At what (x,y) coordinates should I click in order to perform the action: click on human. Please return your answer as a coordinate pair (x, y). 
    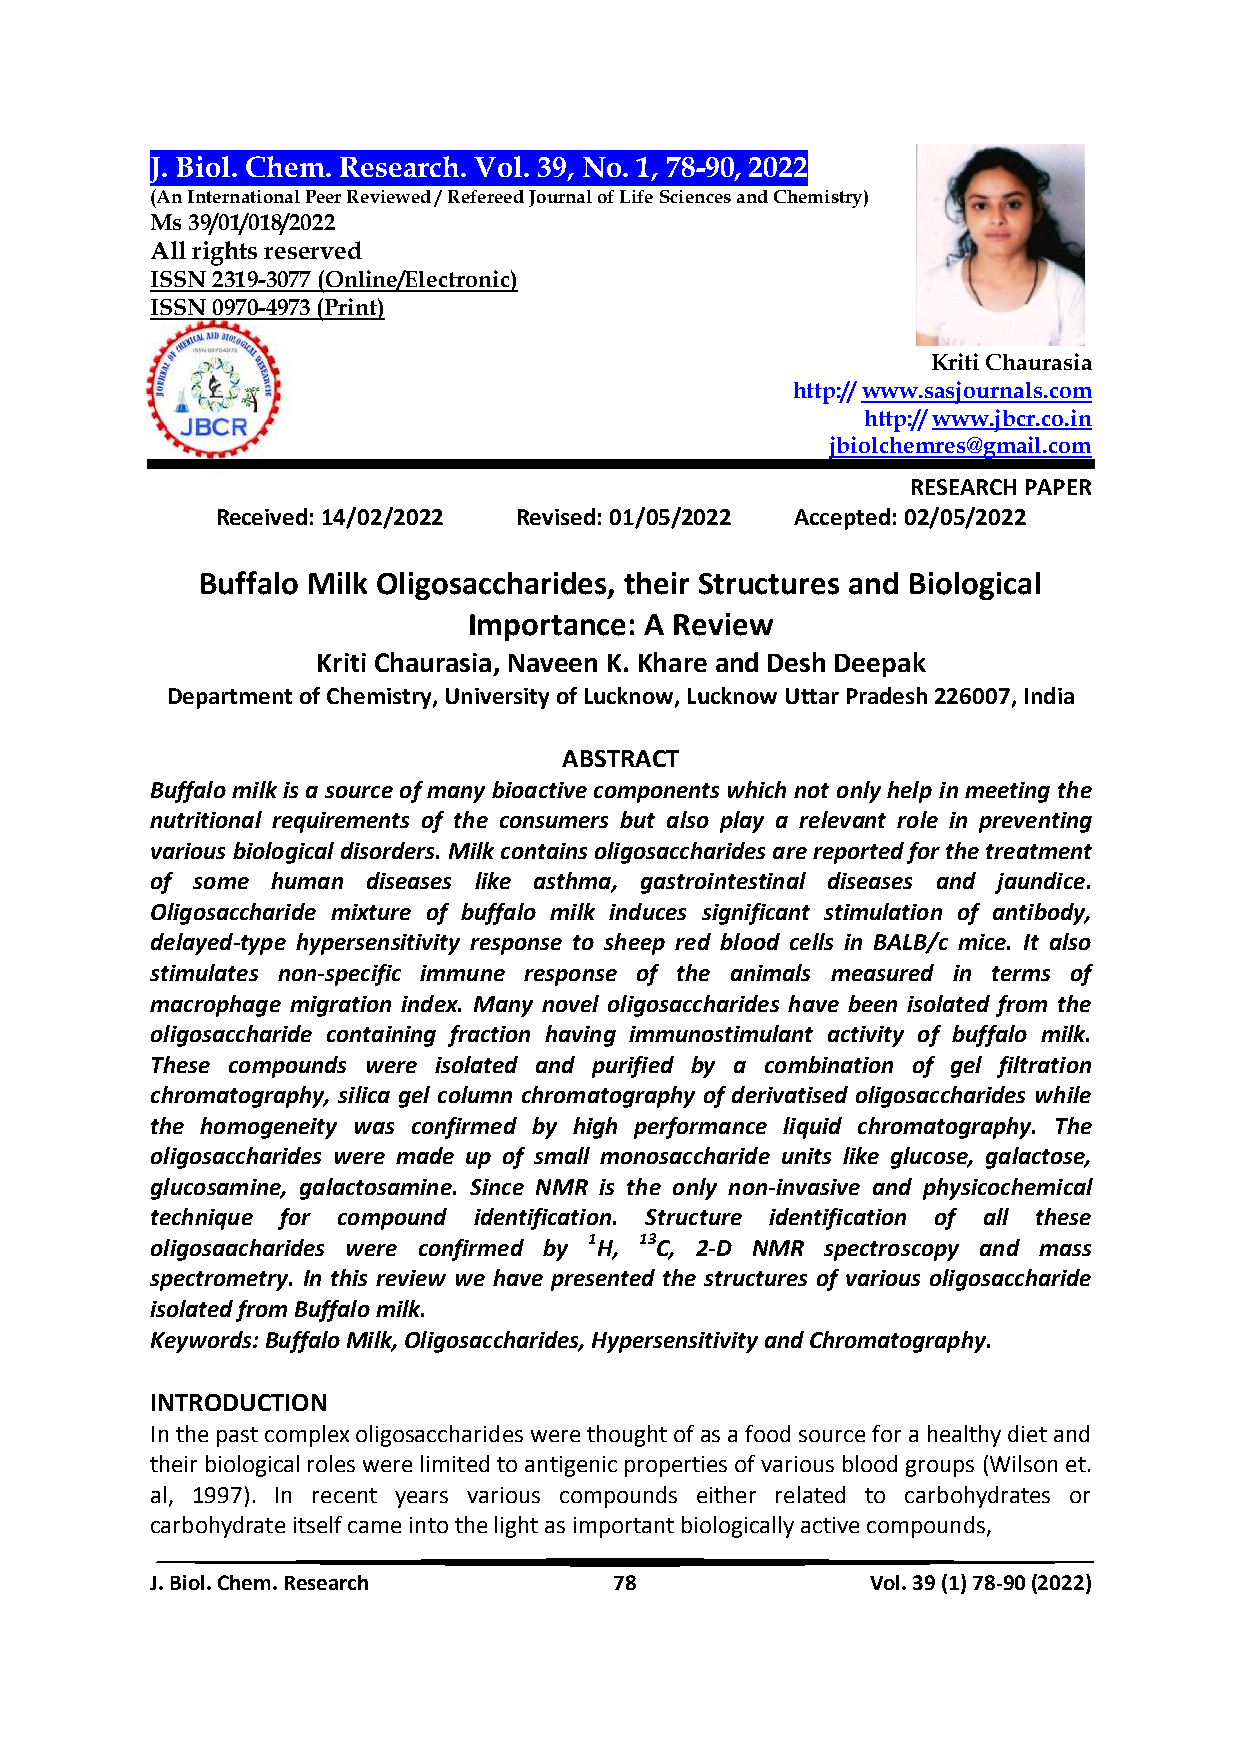
    Looking at the image, I should click on (307, 880).
